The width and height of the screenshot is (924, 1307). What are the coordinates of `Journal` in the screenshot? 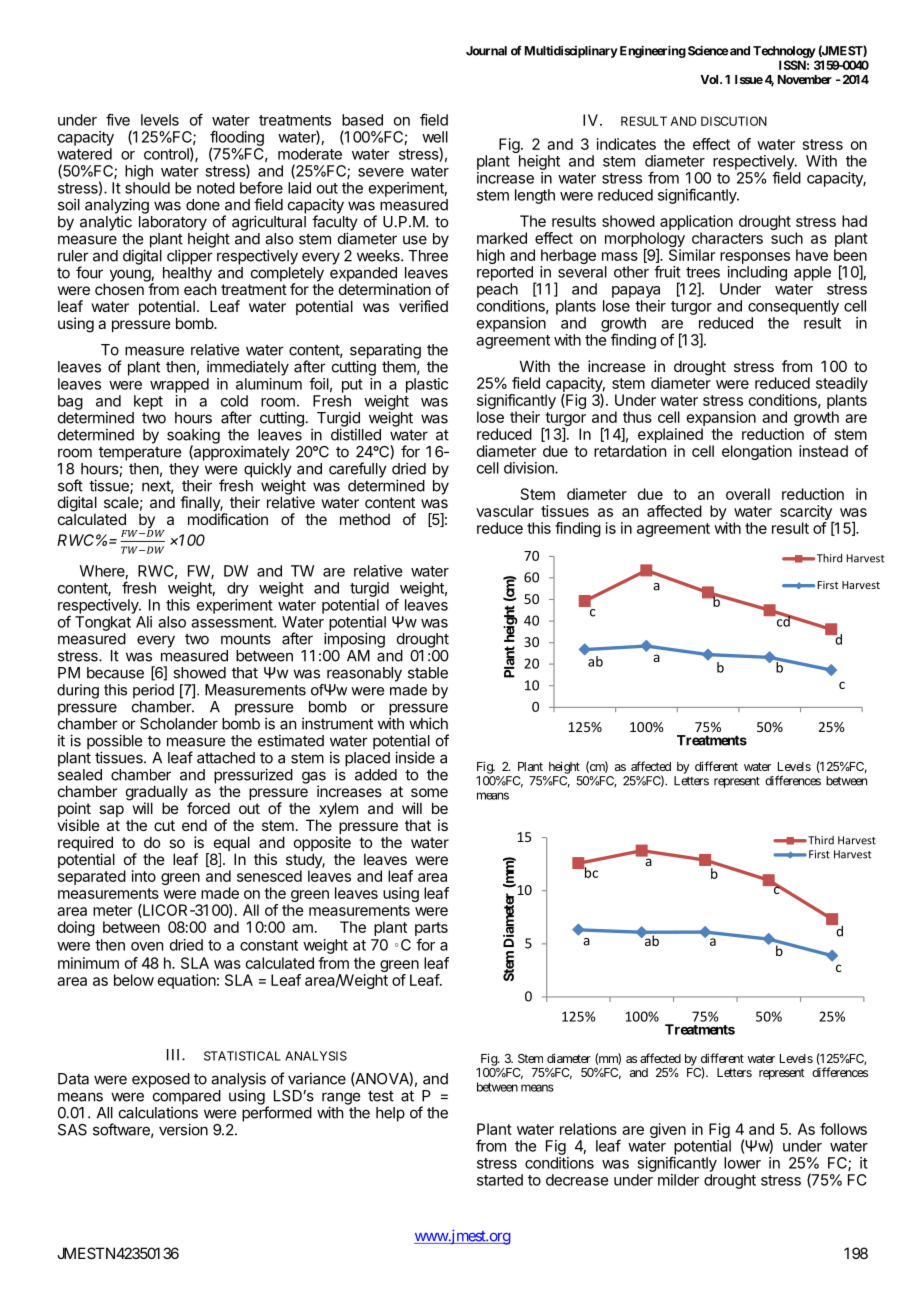 It's located at (486, 51).
